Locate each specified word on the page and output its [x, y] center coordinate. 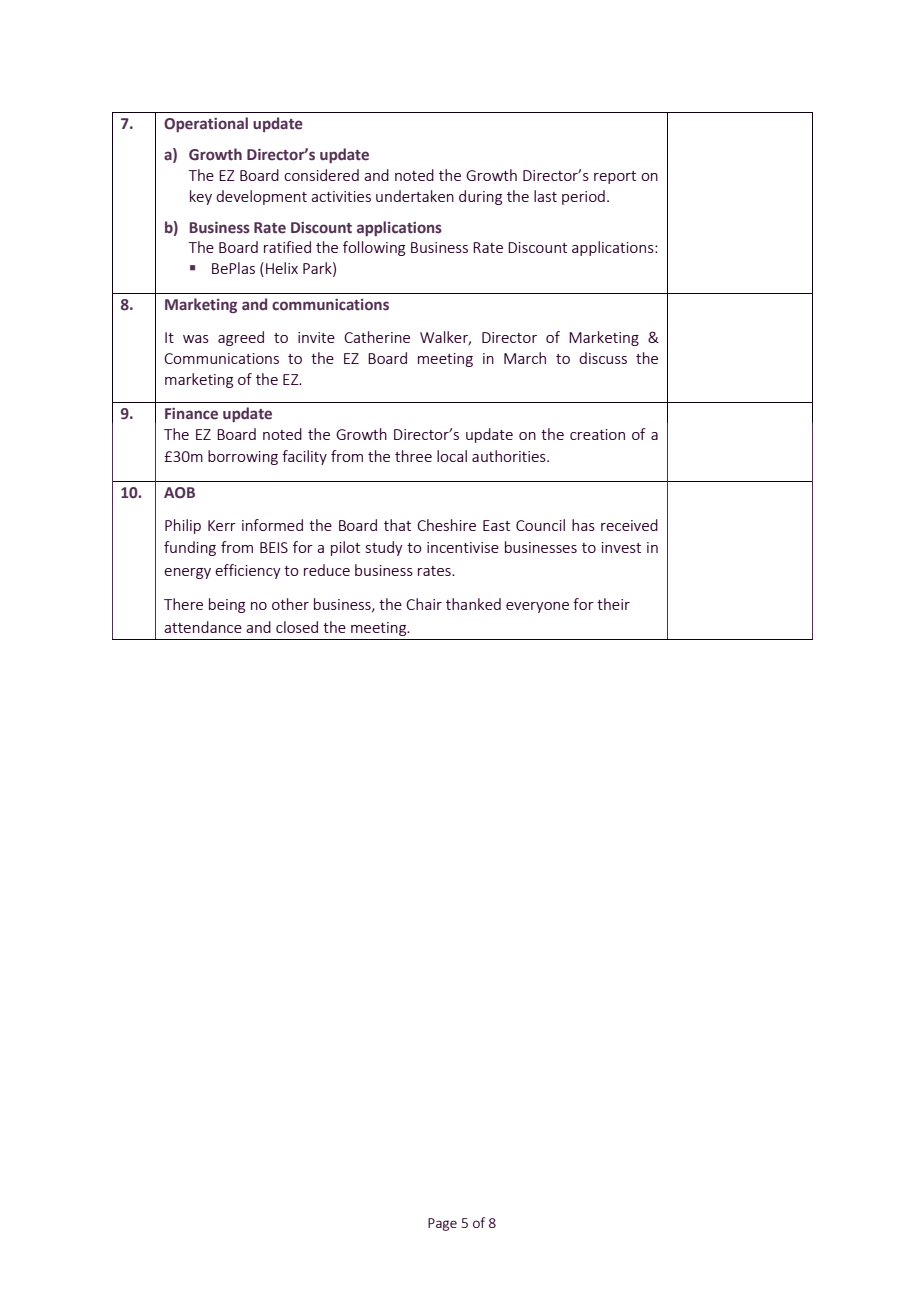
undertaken [415, 196]
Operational [206, 124]
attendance [203, 627]
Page [442, 1224]
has [583, 525]
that [397, 525]
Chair [424, 604]
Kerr [222, 525]
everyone [537, 607]
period [583, 197]
